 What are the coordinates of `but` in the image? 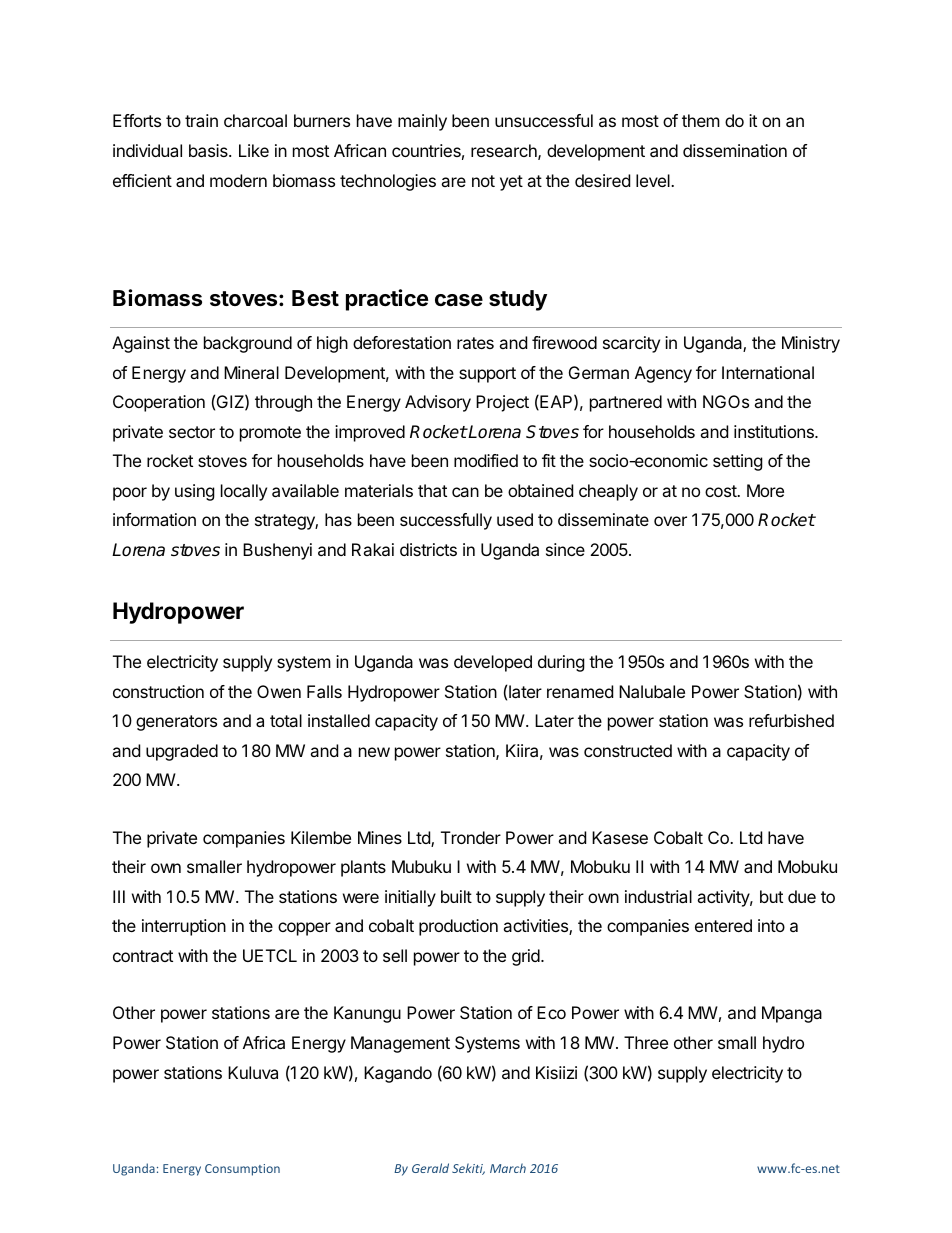 It's located at (771, 896).
